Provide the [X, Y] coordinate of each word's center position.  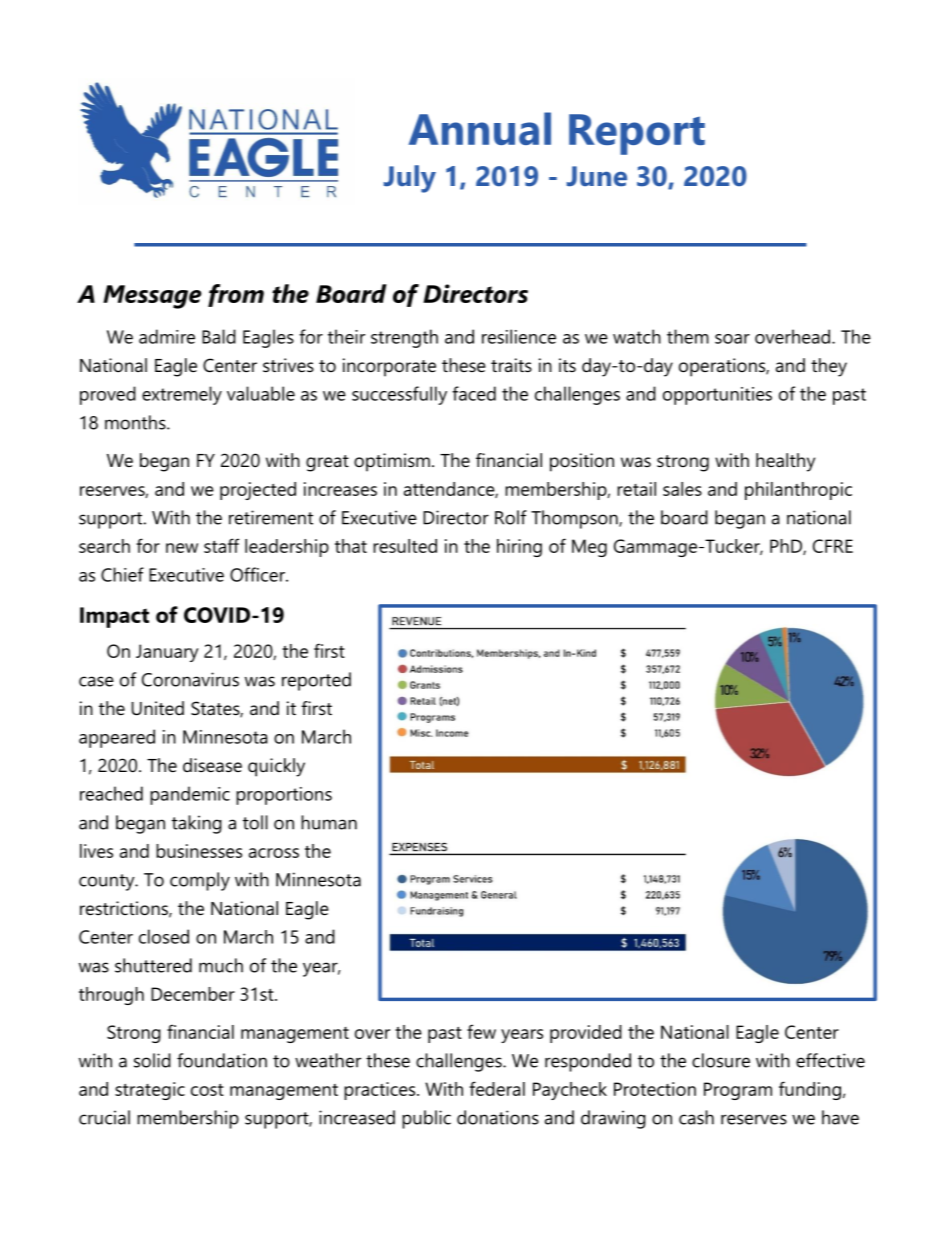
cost [207, 1089]
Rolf [511, 517]
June [597, 176]
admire [167, 336]
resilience [519, 336]
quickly [276, 767]
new [182, 548]
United [157, 708]
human [329, 822]
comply [200, 881]
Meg [589, 548]
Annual [480, 128]
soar [732, 339]
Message [152, 297]
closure [721, 1060]
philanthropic [798, 491]
